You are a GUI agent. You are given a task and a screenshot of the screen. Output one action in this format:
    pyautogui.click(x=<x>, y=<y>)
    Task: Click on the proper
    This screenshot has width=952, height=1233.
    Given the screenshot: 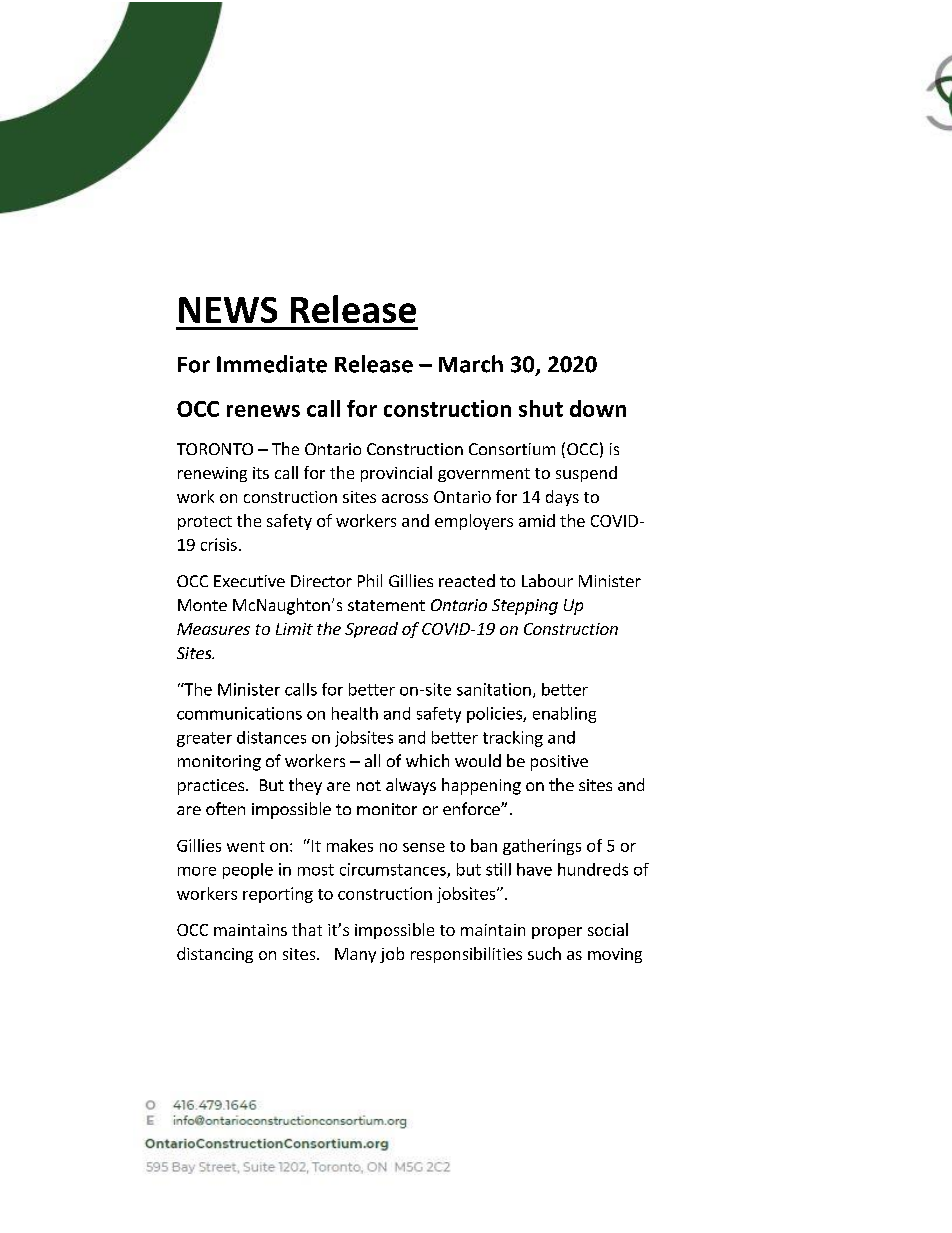 What is the action you would take?
    pyautogui.click(x=557, y=933)
